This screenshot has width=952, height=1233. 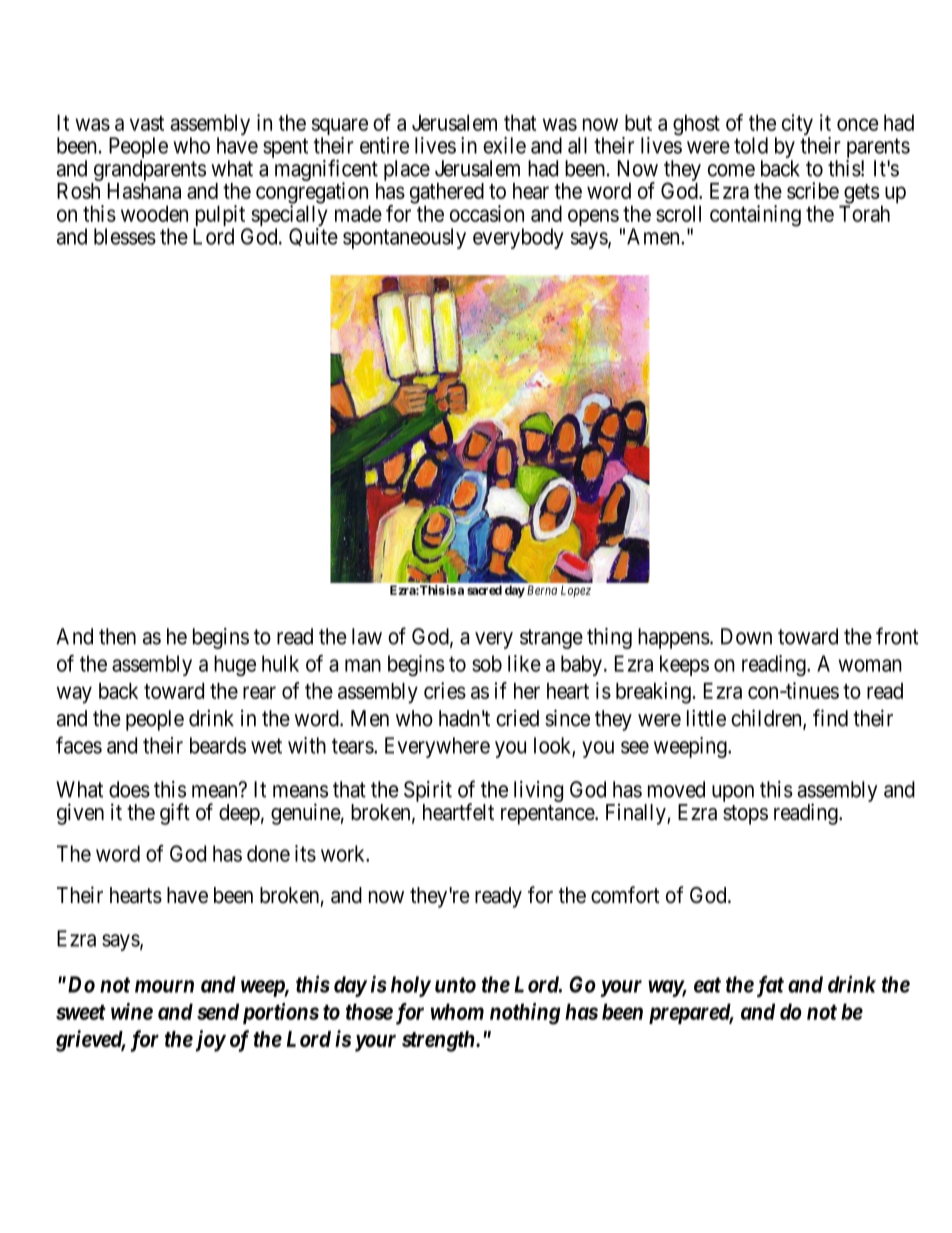 What do you see at coordinates (797, 126) in the screenshot?
I see `city` at bounding box center [797, 126].
